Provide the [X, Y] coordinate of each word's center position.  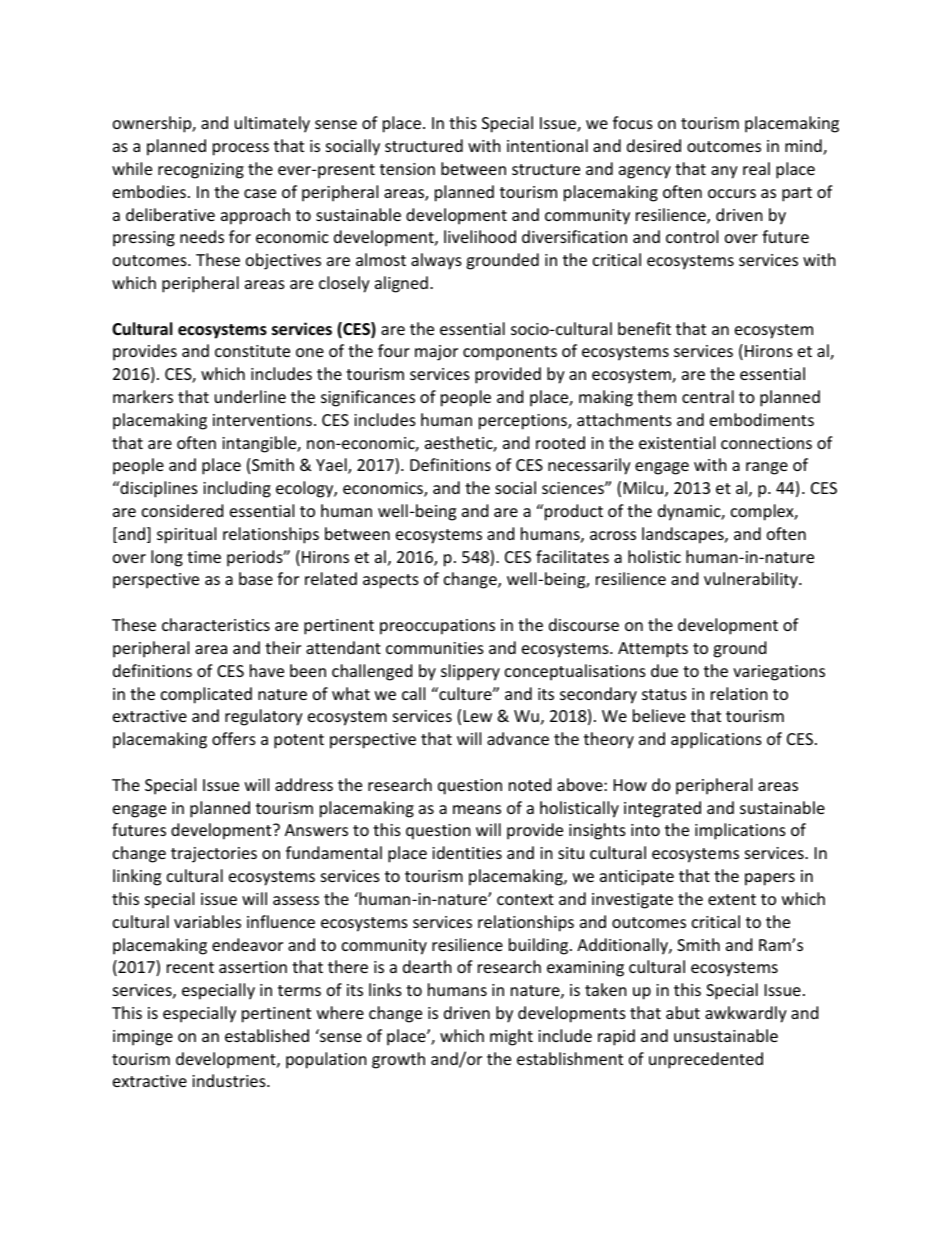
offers [234, 738]
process [241, 149]
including [237, 489]
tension [407, 169]
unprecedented [706, 1060]
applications [716, 740]
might [511, 1037]
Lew [478, 716]
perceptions [524, 422]
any [724, 172]
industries [230, 1080]
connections [766, 443]
